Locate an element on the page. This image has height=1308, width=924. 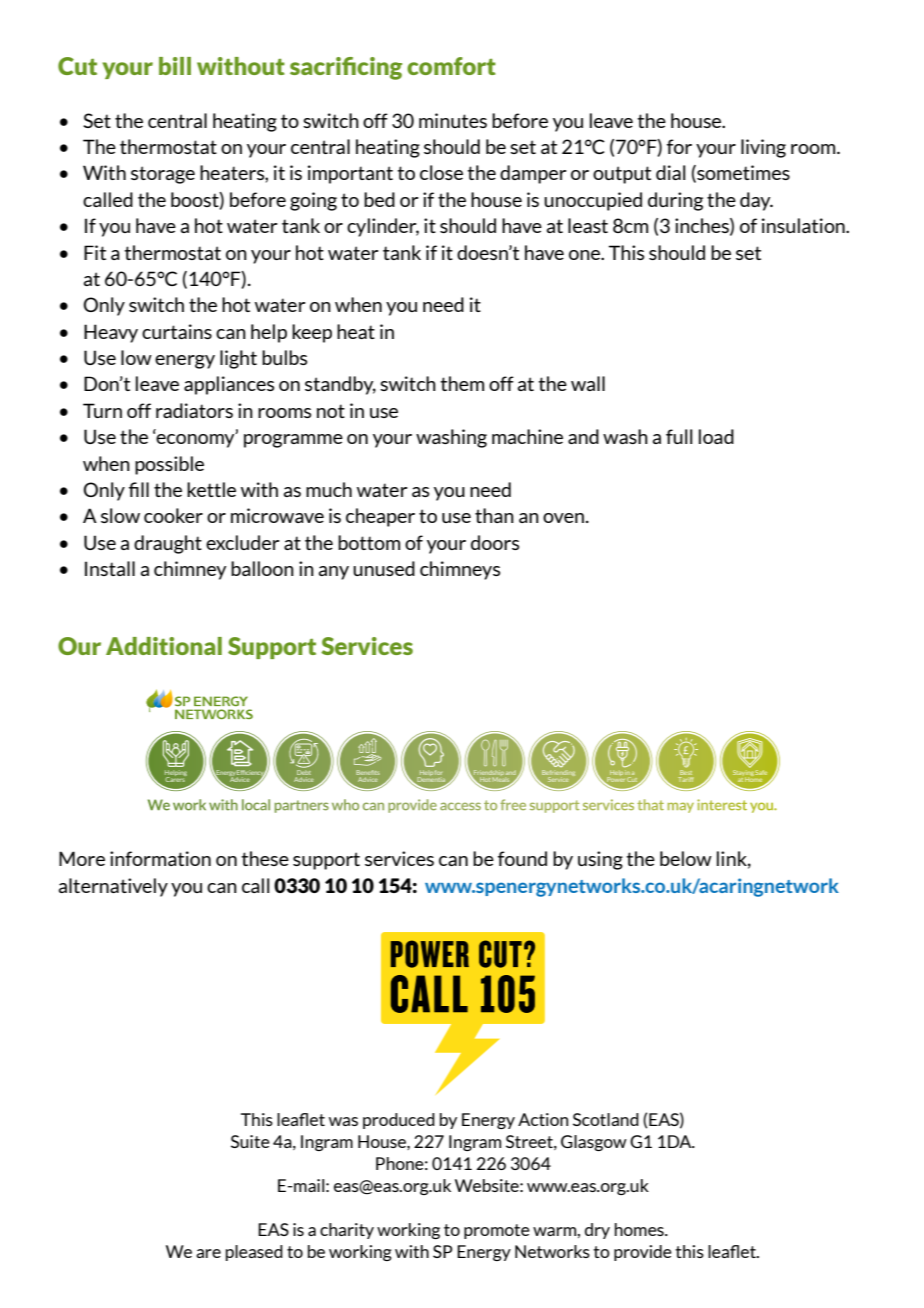
promote is located at coordinates (497, 1231).
